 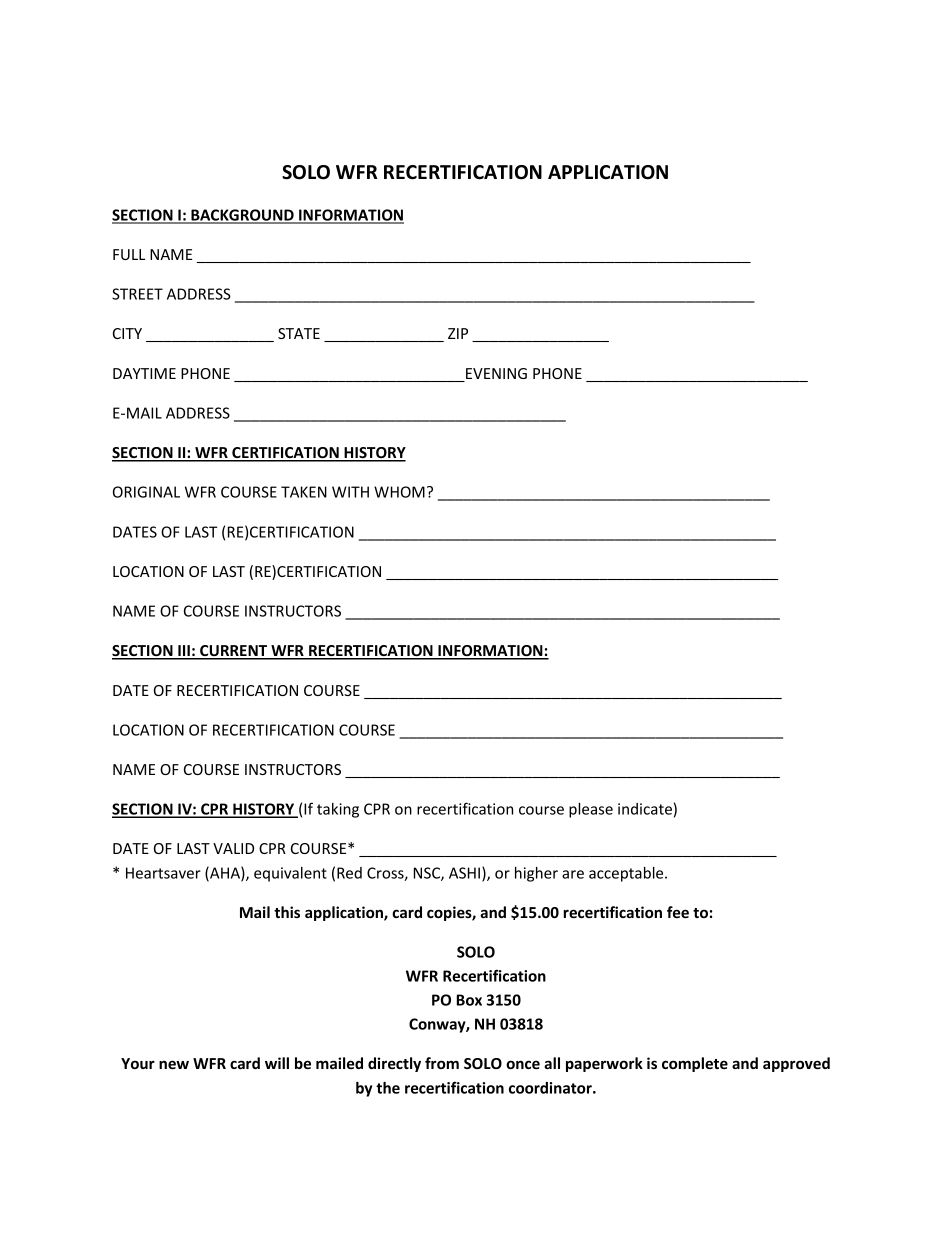 I want to click on WITH, so click(x=350, y=492).
